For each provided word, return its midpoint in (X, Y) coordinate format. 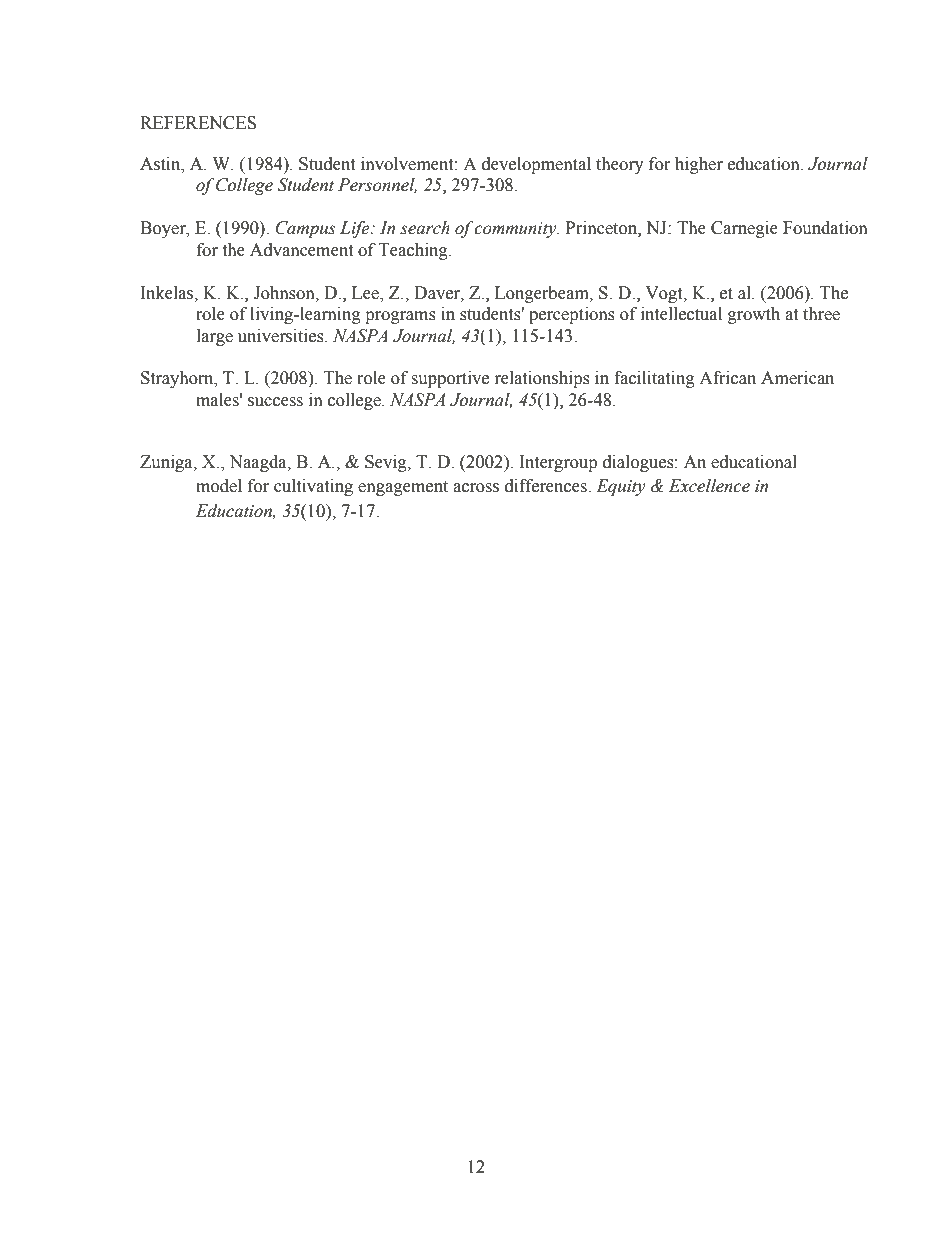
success (275, 402)
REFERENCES (198, 123)
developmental (536, 165)
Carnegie (744, 229)
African (727, 378)
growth (754, 315)
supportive (450, 379)
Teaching (414, 251)
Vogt (665, 294)
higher (699, 165)
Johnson (285, 293)
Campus (306, 229)
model (219, 486)
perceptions (572, 315)
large (215, 337)
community (516, 230)
